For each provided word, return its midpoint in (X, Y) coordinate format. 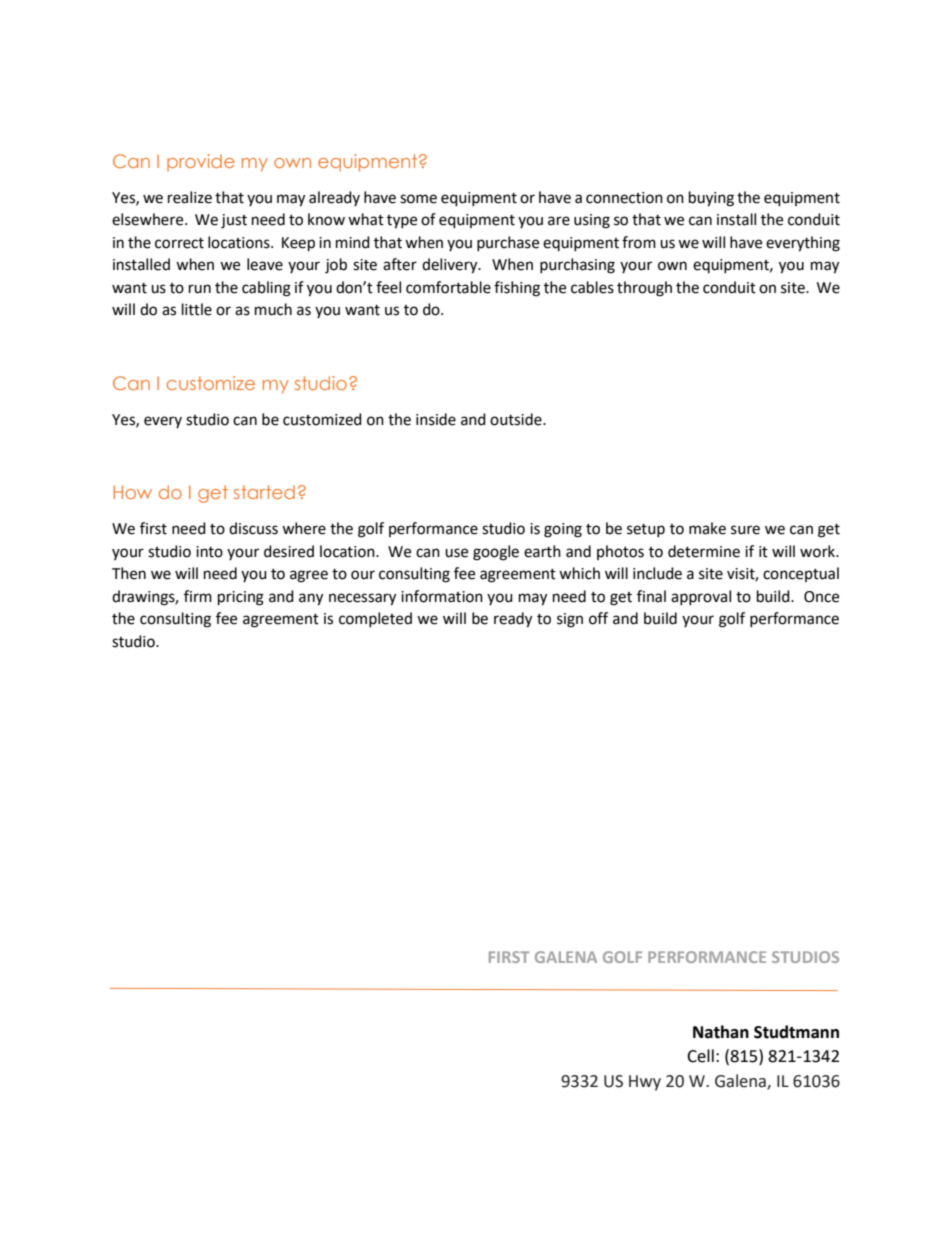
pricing (241, 598)
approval (701, 597)
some (418, 199)
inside (436, 419)
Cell (700, 1056)
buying (711, 199)
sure (745, 530)
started (264, 492)
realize (190, 197)
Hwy (645, 1083)
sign (570, 620)
